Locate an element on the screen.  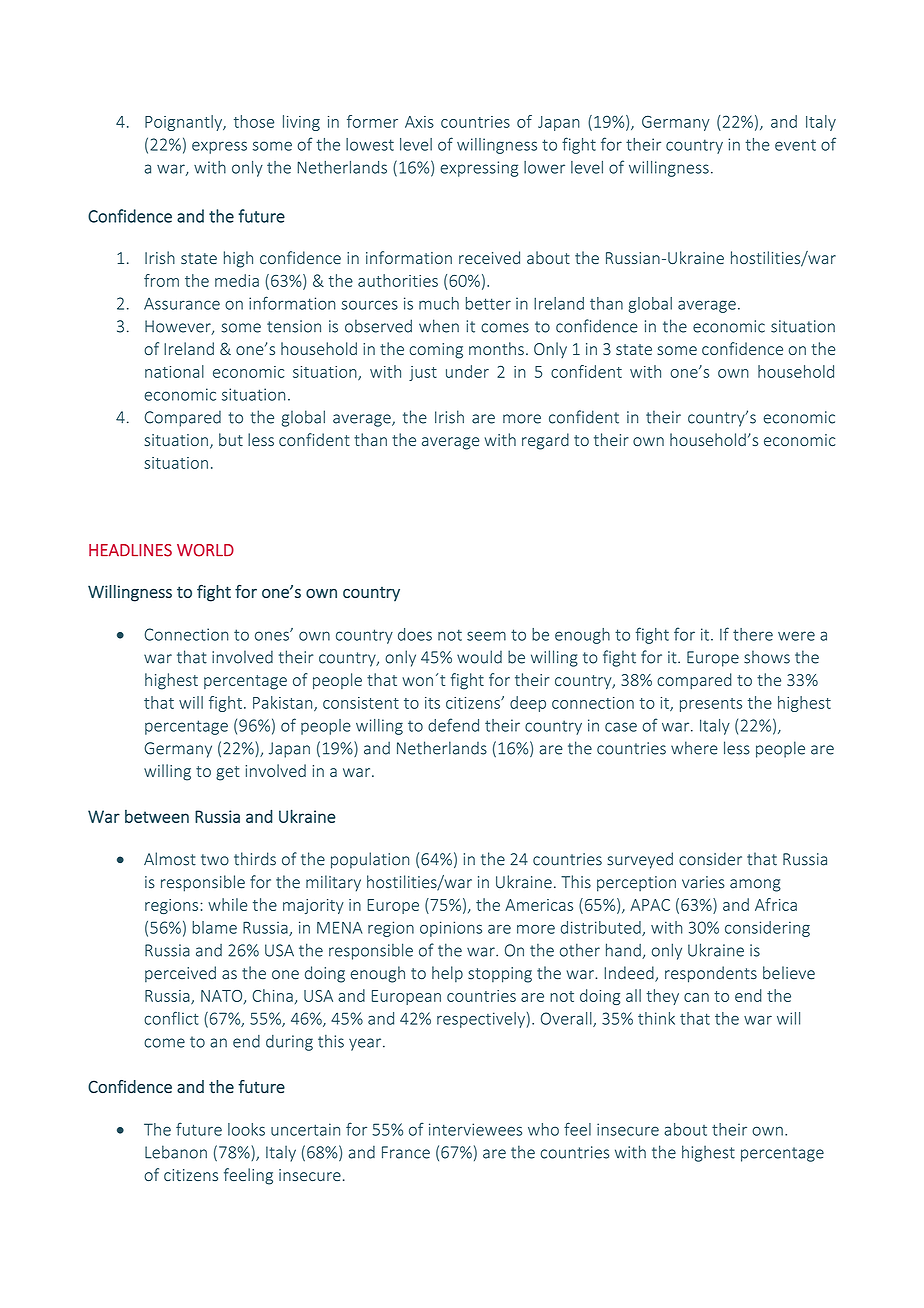
seem is located at coordinates (486, 636).
